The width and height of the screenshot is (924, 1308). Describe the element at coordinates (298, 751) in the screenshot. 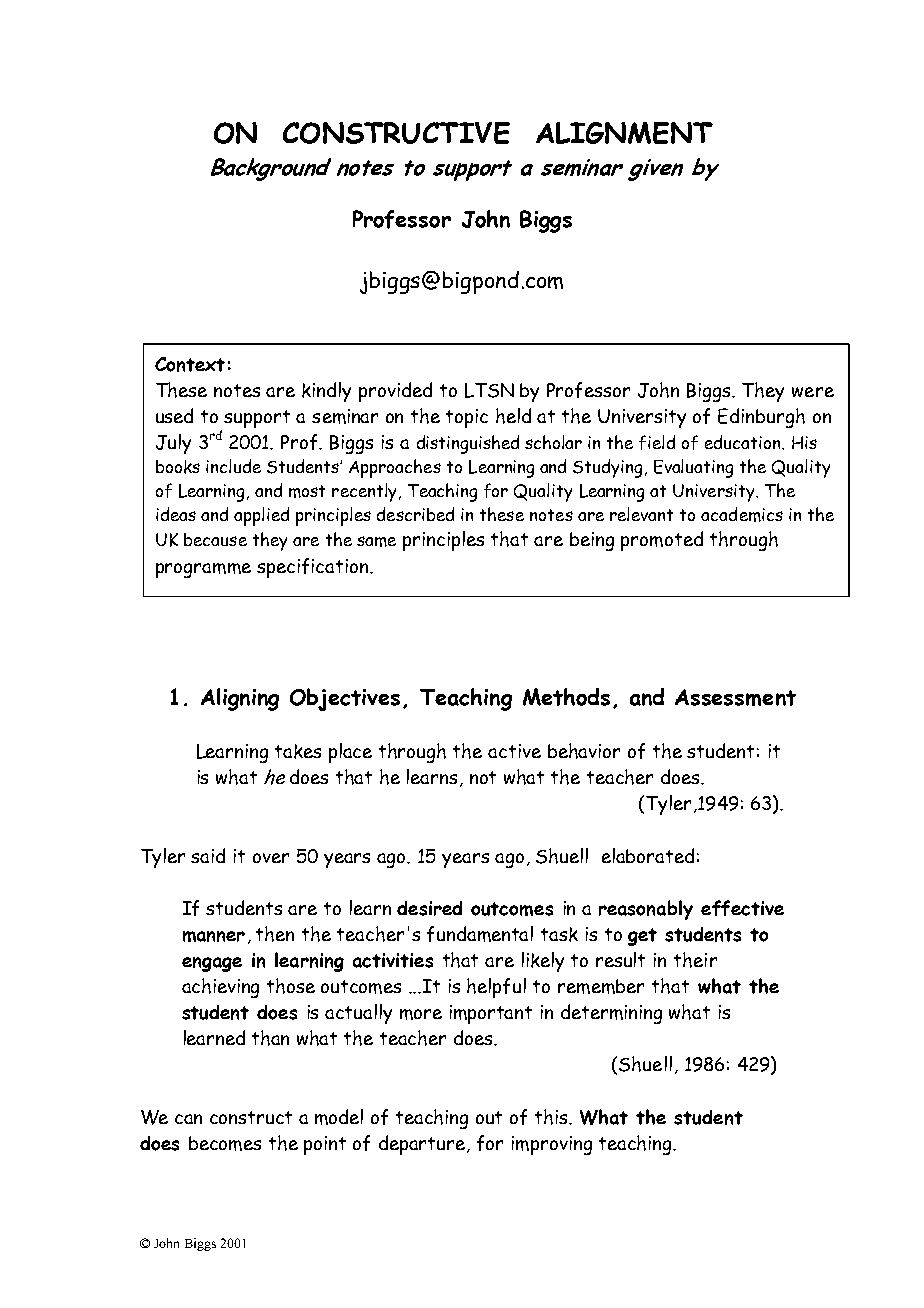

I see `takes` at that location.
